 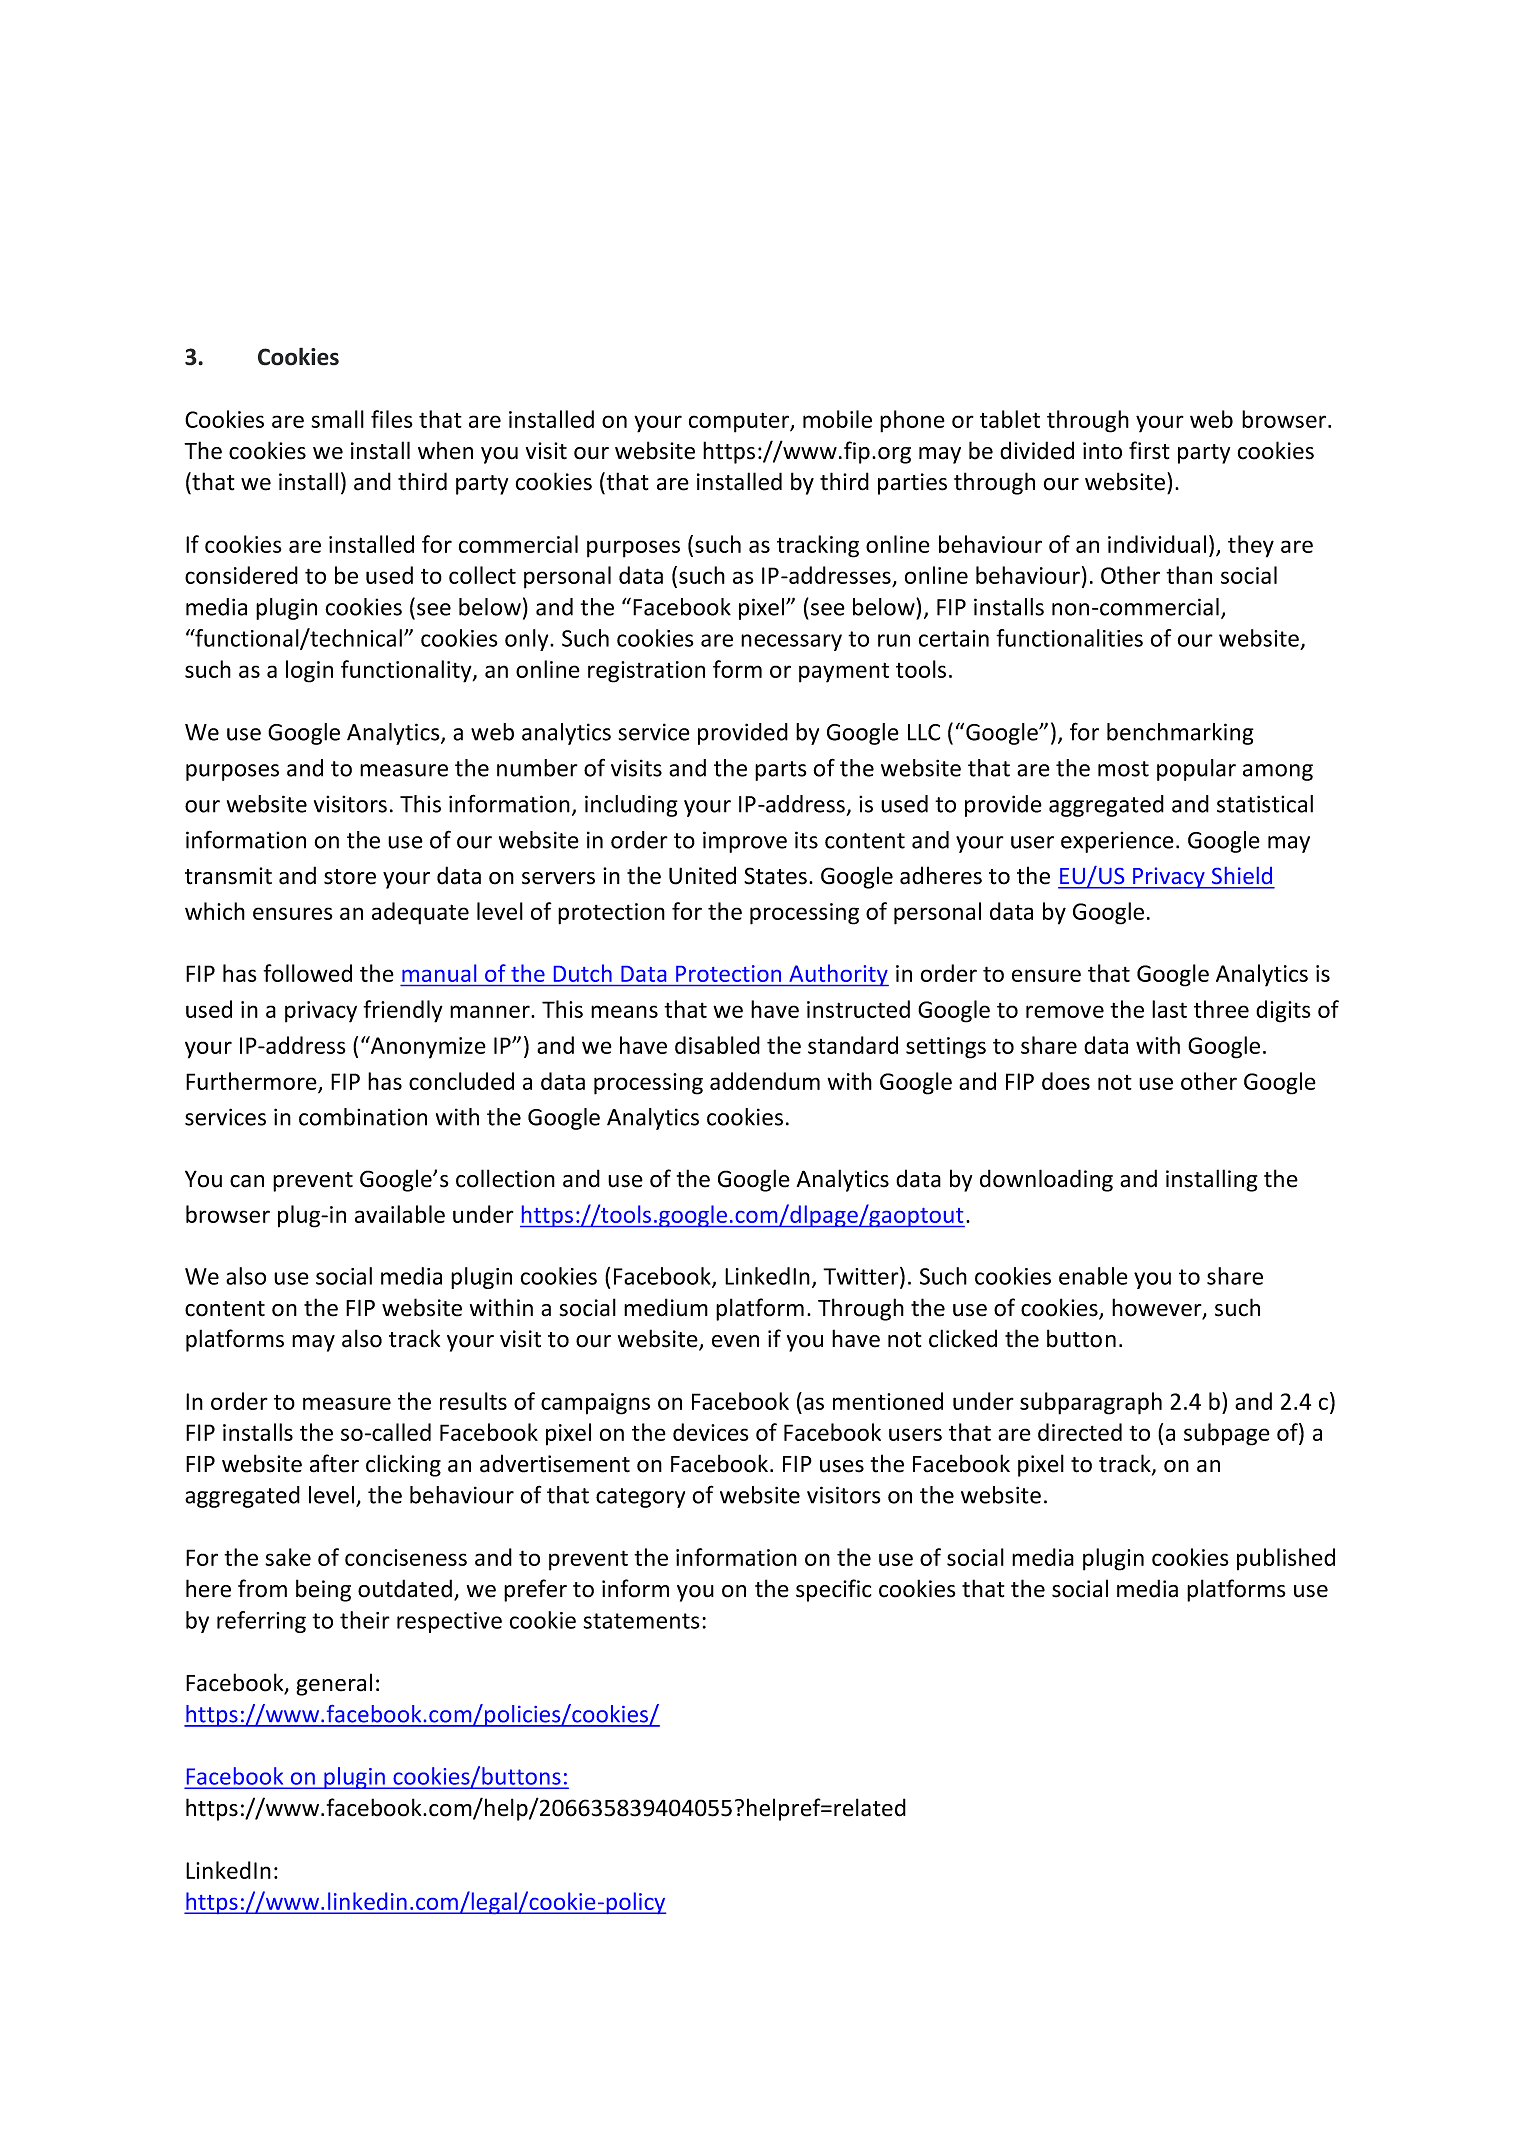 I want to click on login, so click(x=309, y=671).
